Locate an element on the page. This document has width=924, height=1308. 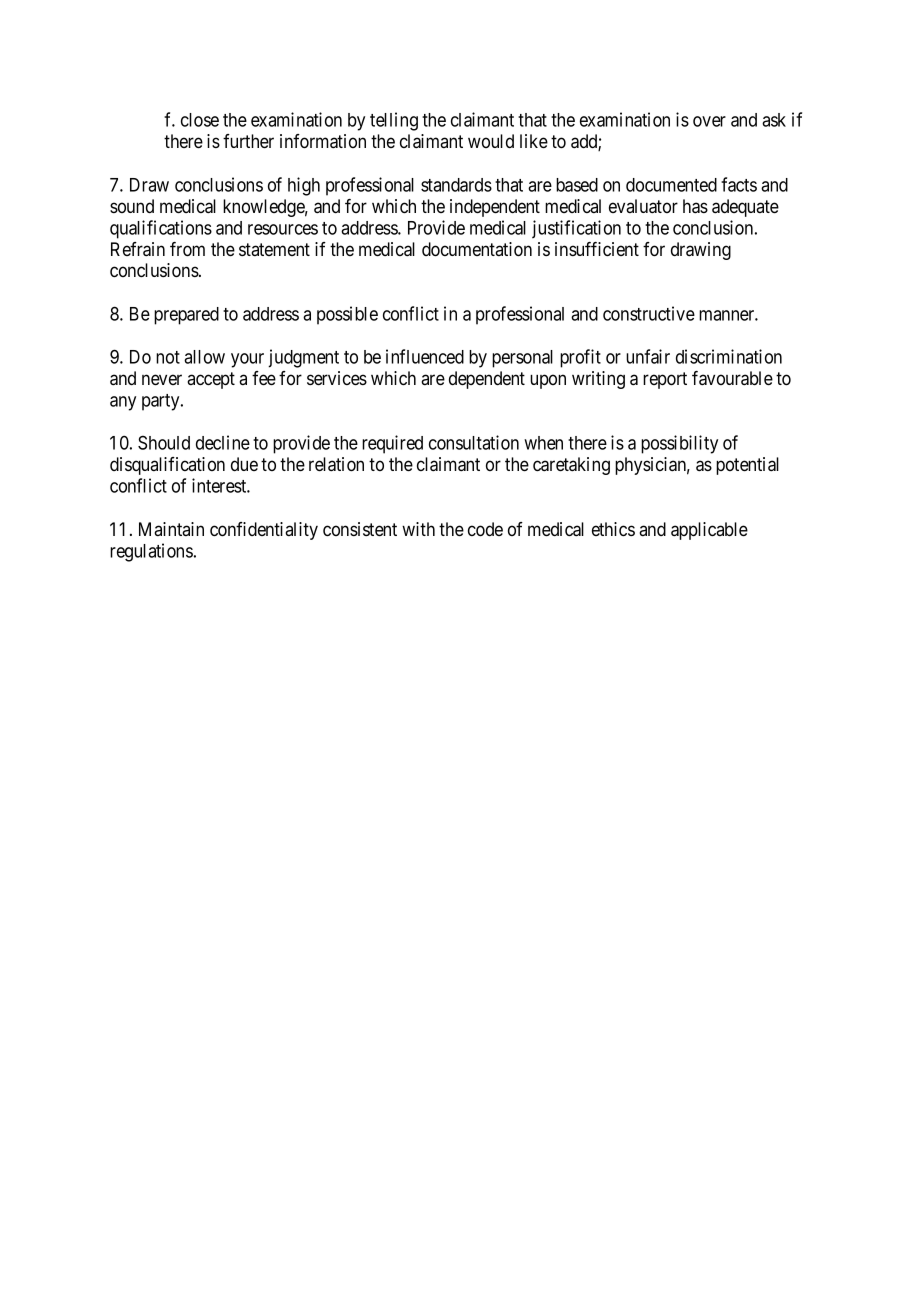
party is located at coordinates (162, 402).
